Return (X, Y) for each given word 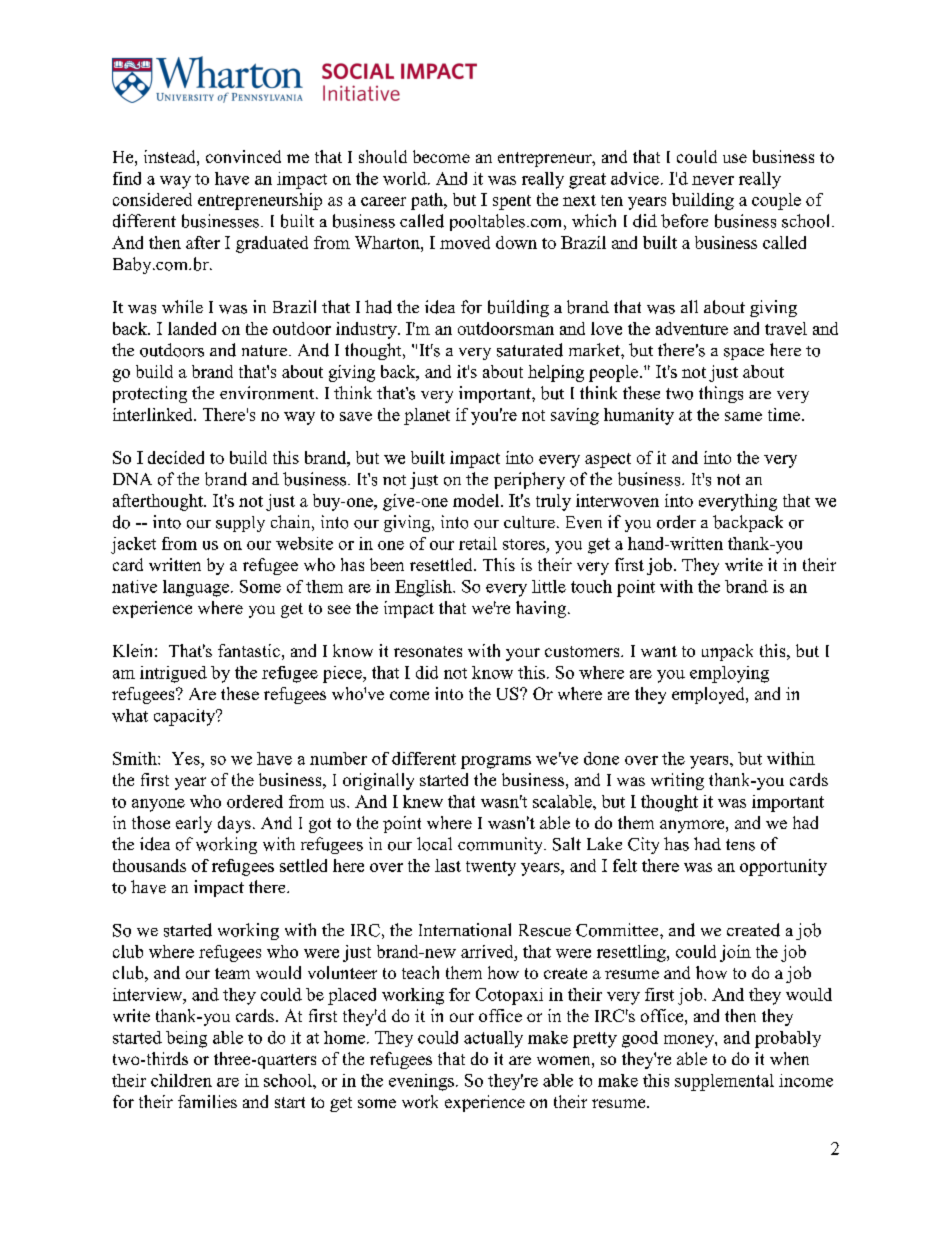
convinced (243, 156)
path (428, 201)
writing (677, 781)
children (181, 1080)
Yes (187, 758)
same (743, 416)
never (713, 180)
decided (176, 457)
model (477, 500)
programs (496, 762)
